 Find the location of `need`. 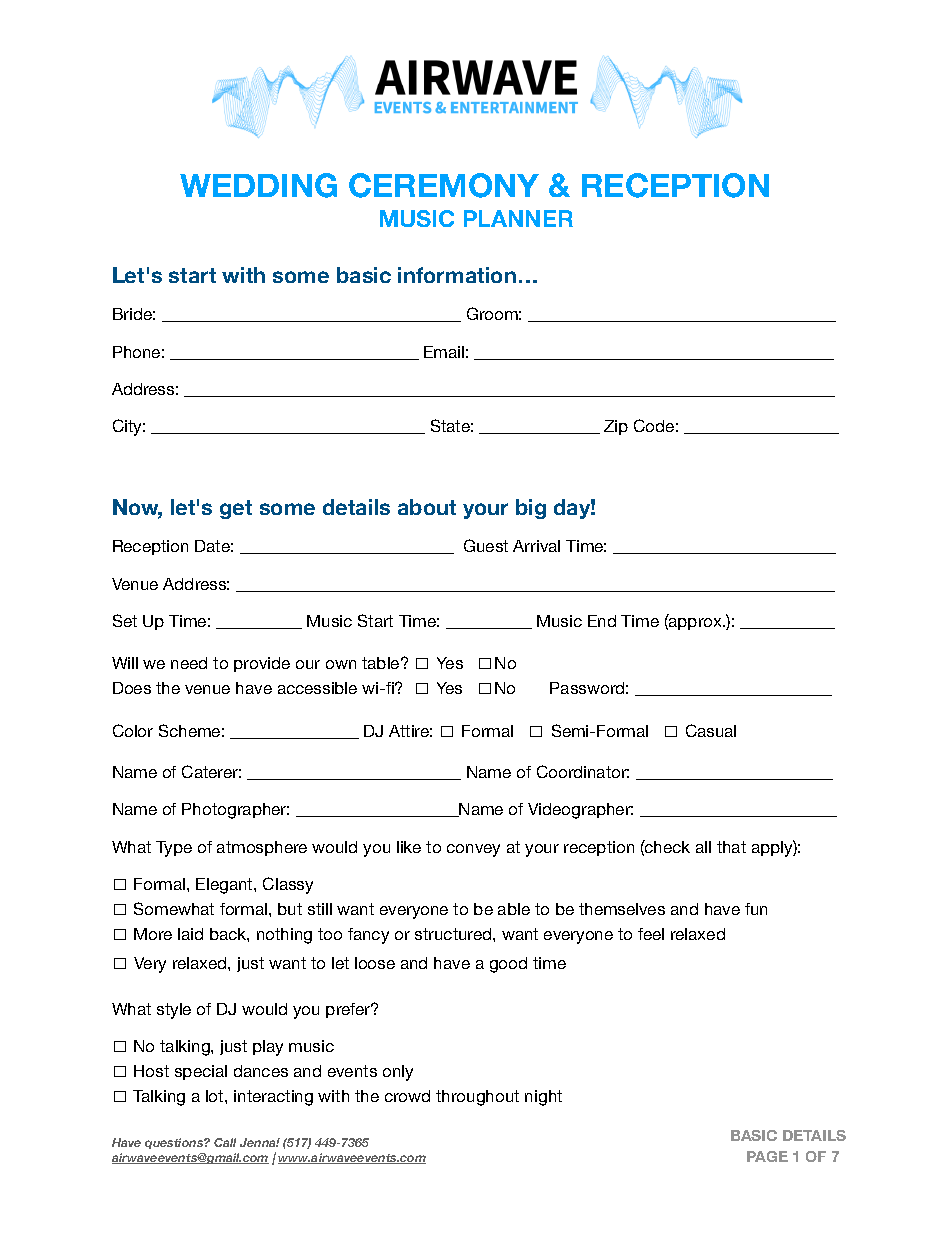

need is located at coordinates (189, 663).
